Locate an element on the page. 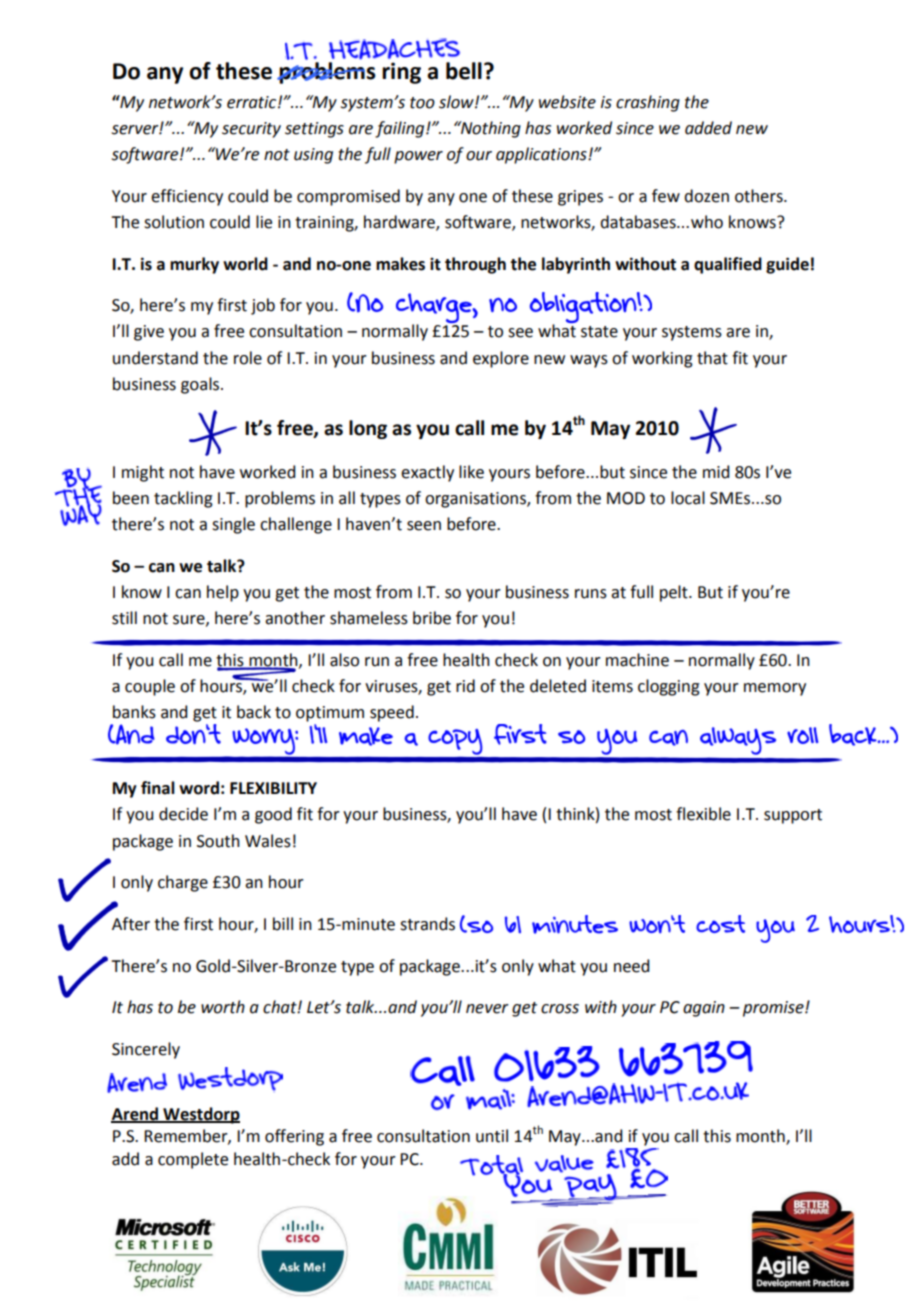 Image resolution: width=924 pixels, height=1308 pixels. goals is located at coordinates (201, 385).
